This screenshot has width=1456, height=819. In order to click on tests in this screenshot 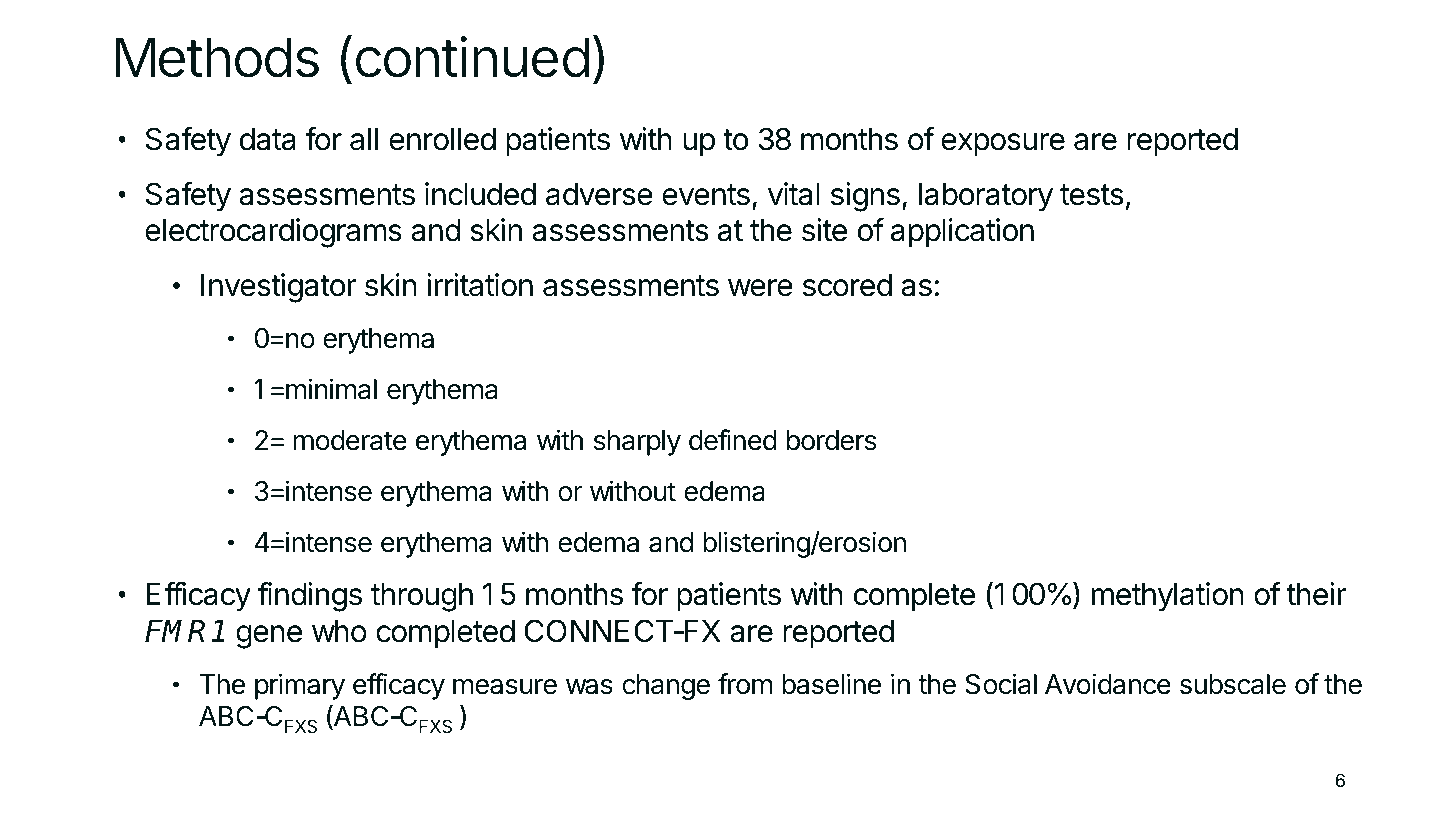, I will do `click(1092, 195)`.
